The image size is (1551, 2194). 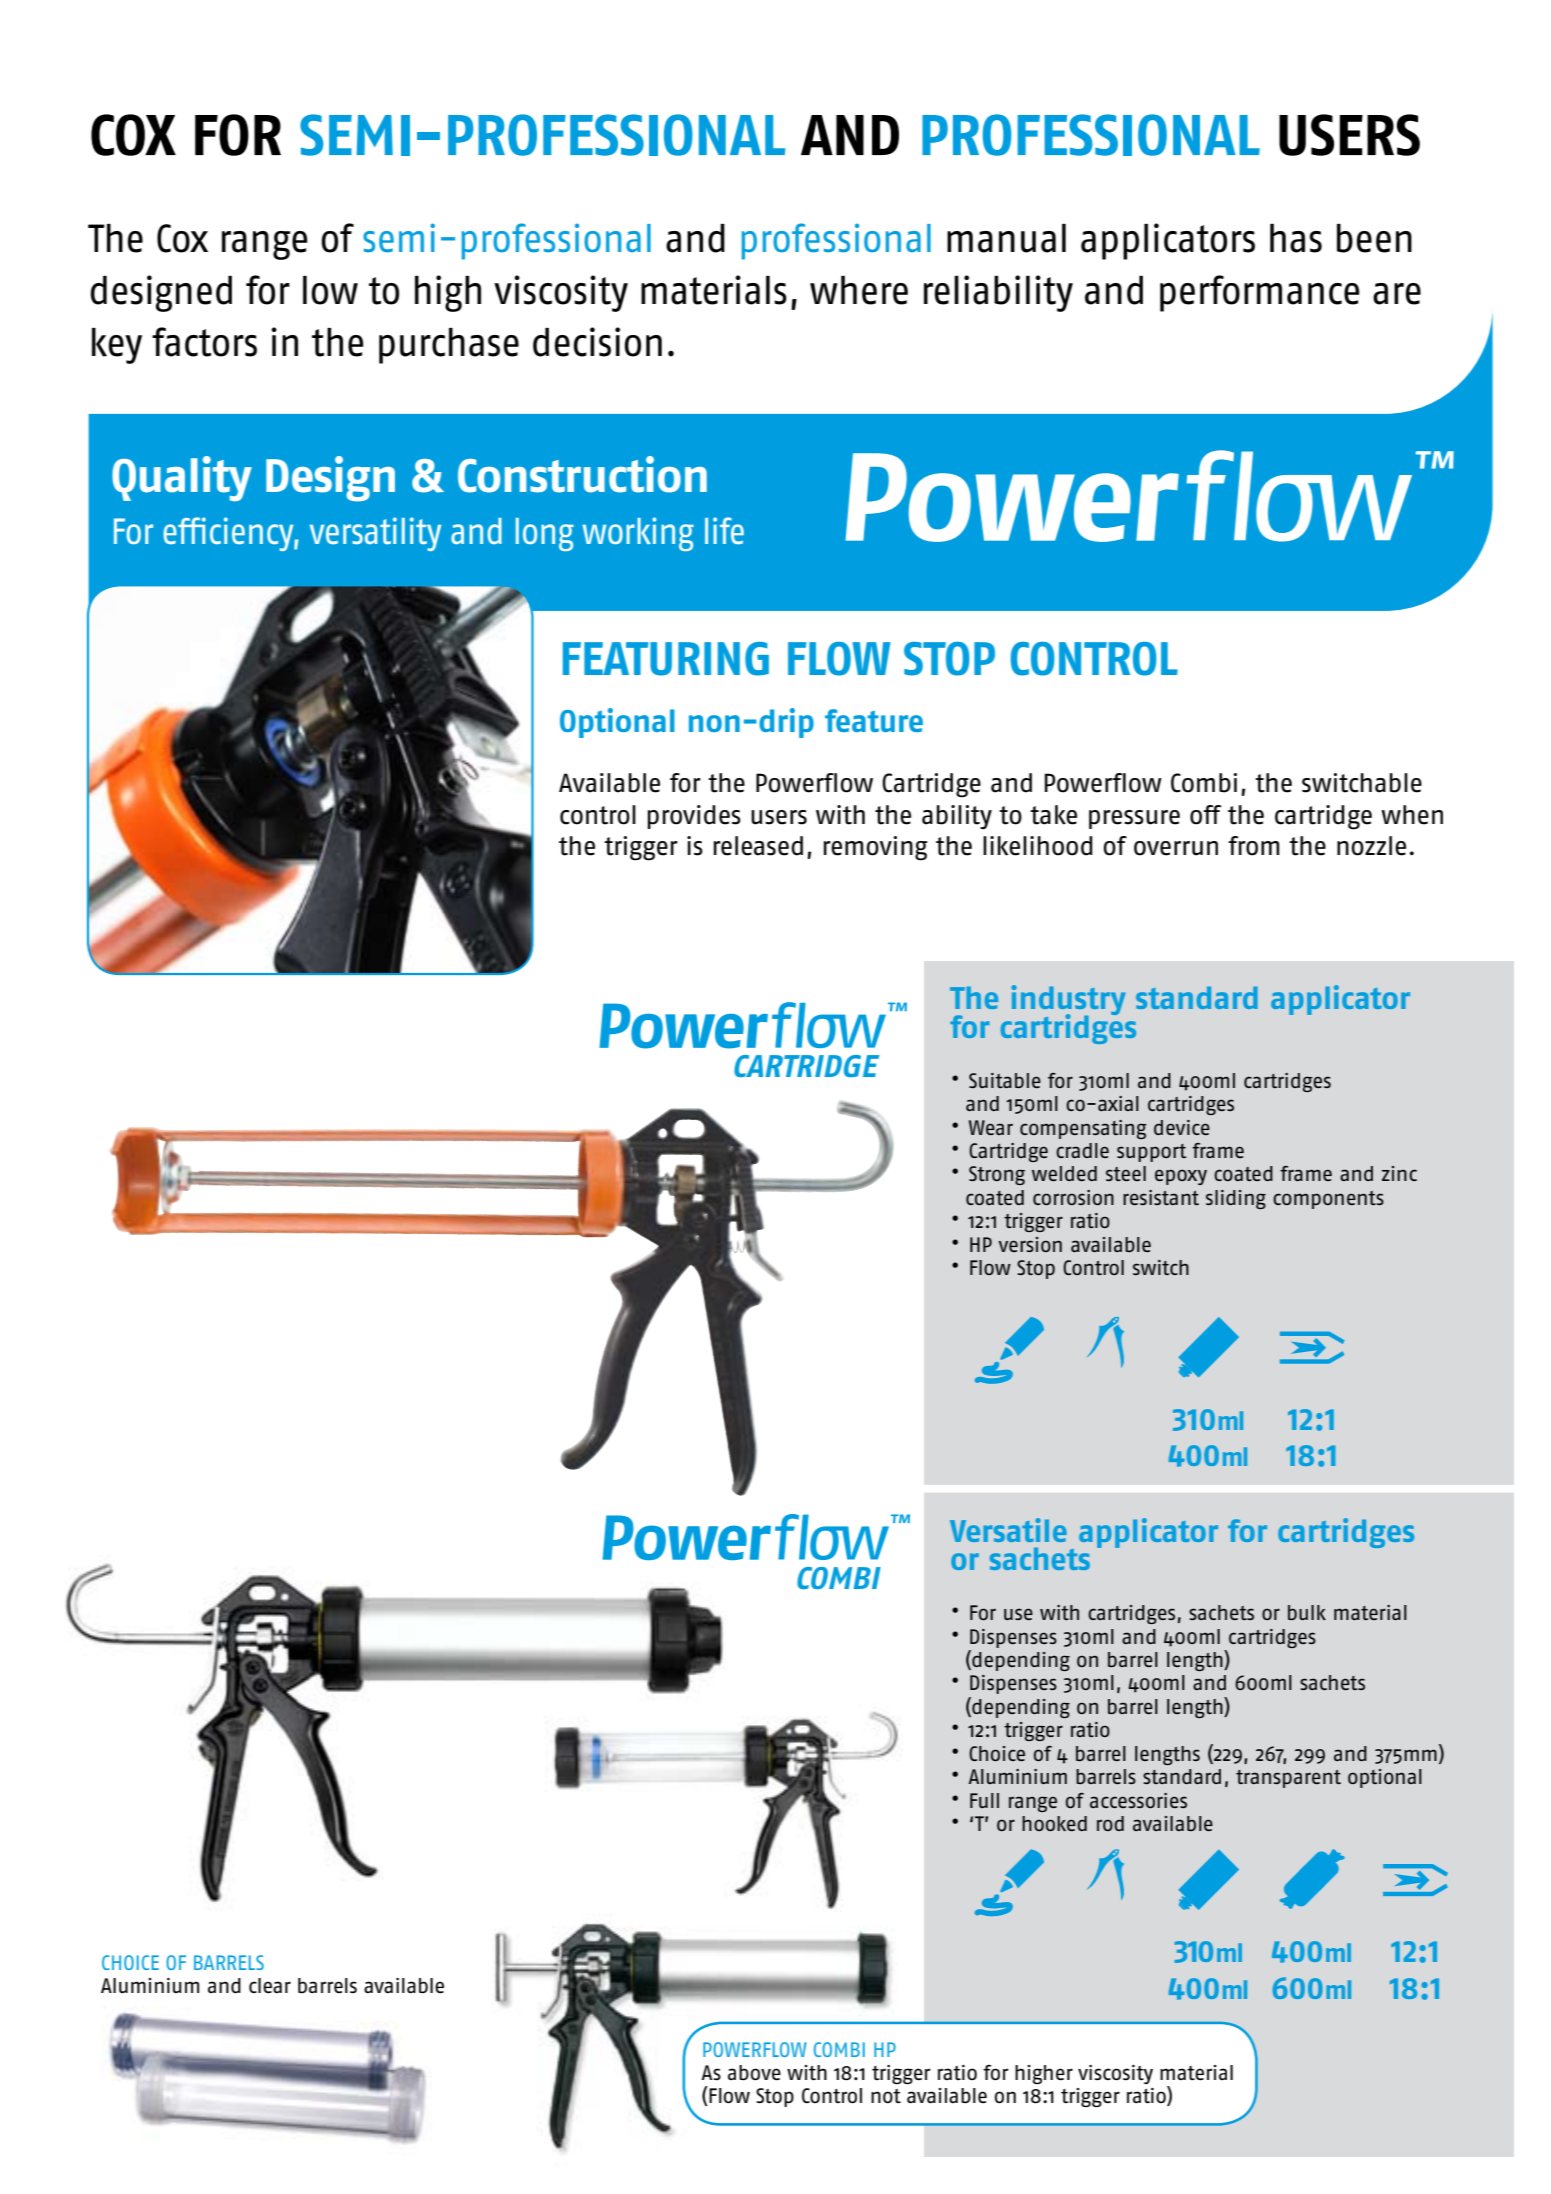 I want to click on above, so click(x=754, y=2073).
